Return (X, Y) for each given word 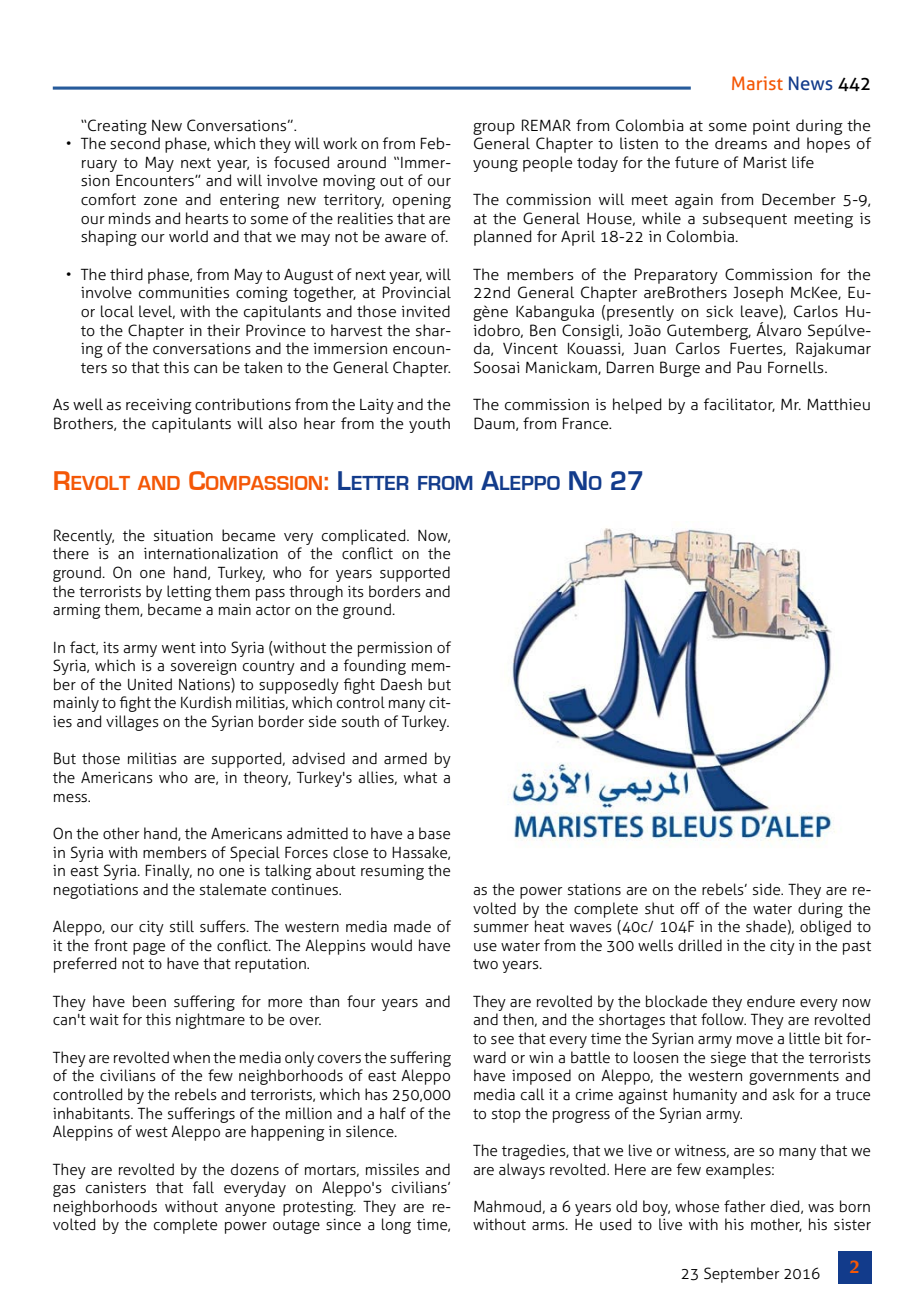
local (117, 311)
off (690, 908)
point (771, 127)
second (135, 143)
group (494, 129)
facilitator (739, 405)
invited (425, 311)
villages (132, 723)
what (420, 777)
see (502, 1040)
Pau (749, 367)
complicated (365, 537)
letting (189, 593)
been (149, 1001)
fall (203, 1187)
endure (771, 1001)
